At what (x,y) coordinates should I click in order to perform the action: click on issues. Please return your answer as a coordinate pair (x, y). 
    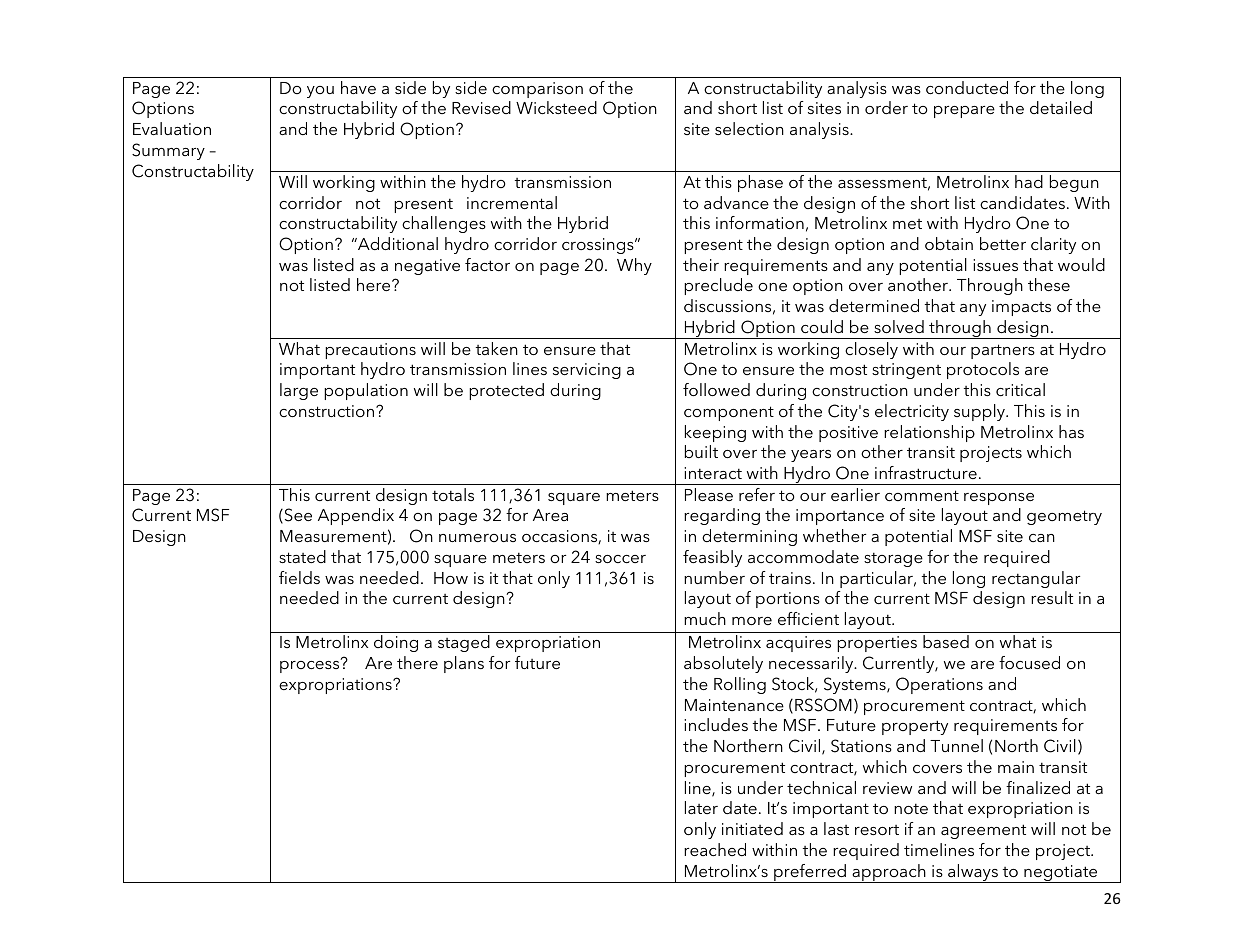
    Looking at the image, I should click on (995, 265).
